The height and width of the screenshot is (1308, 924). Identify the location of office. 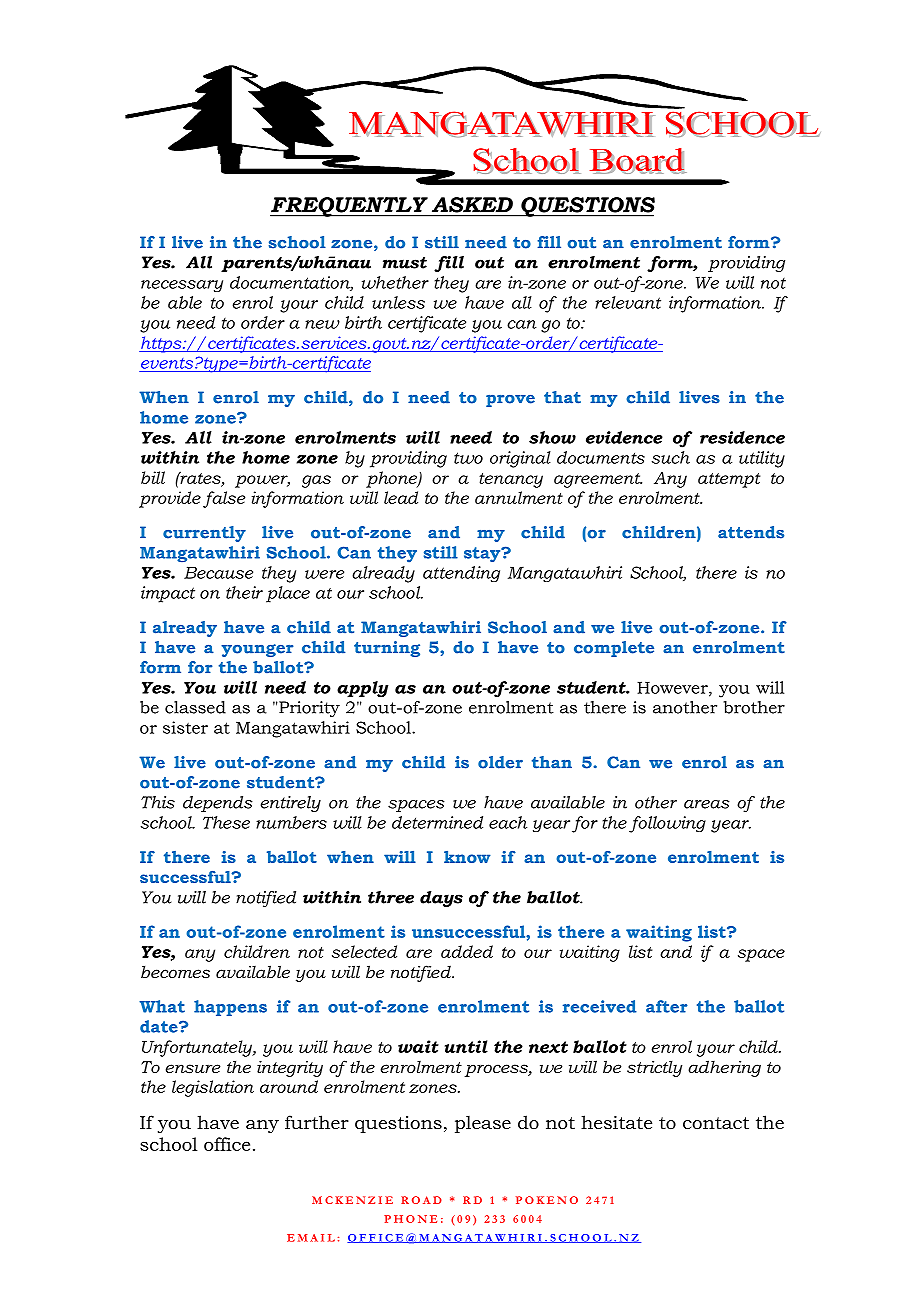
(227, 1144).
